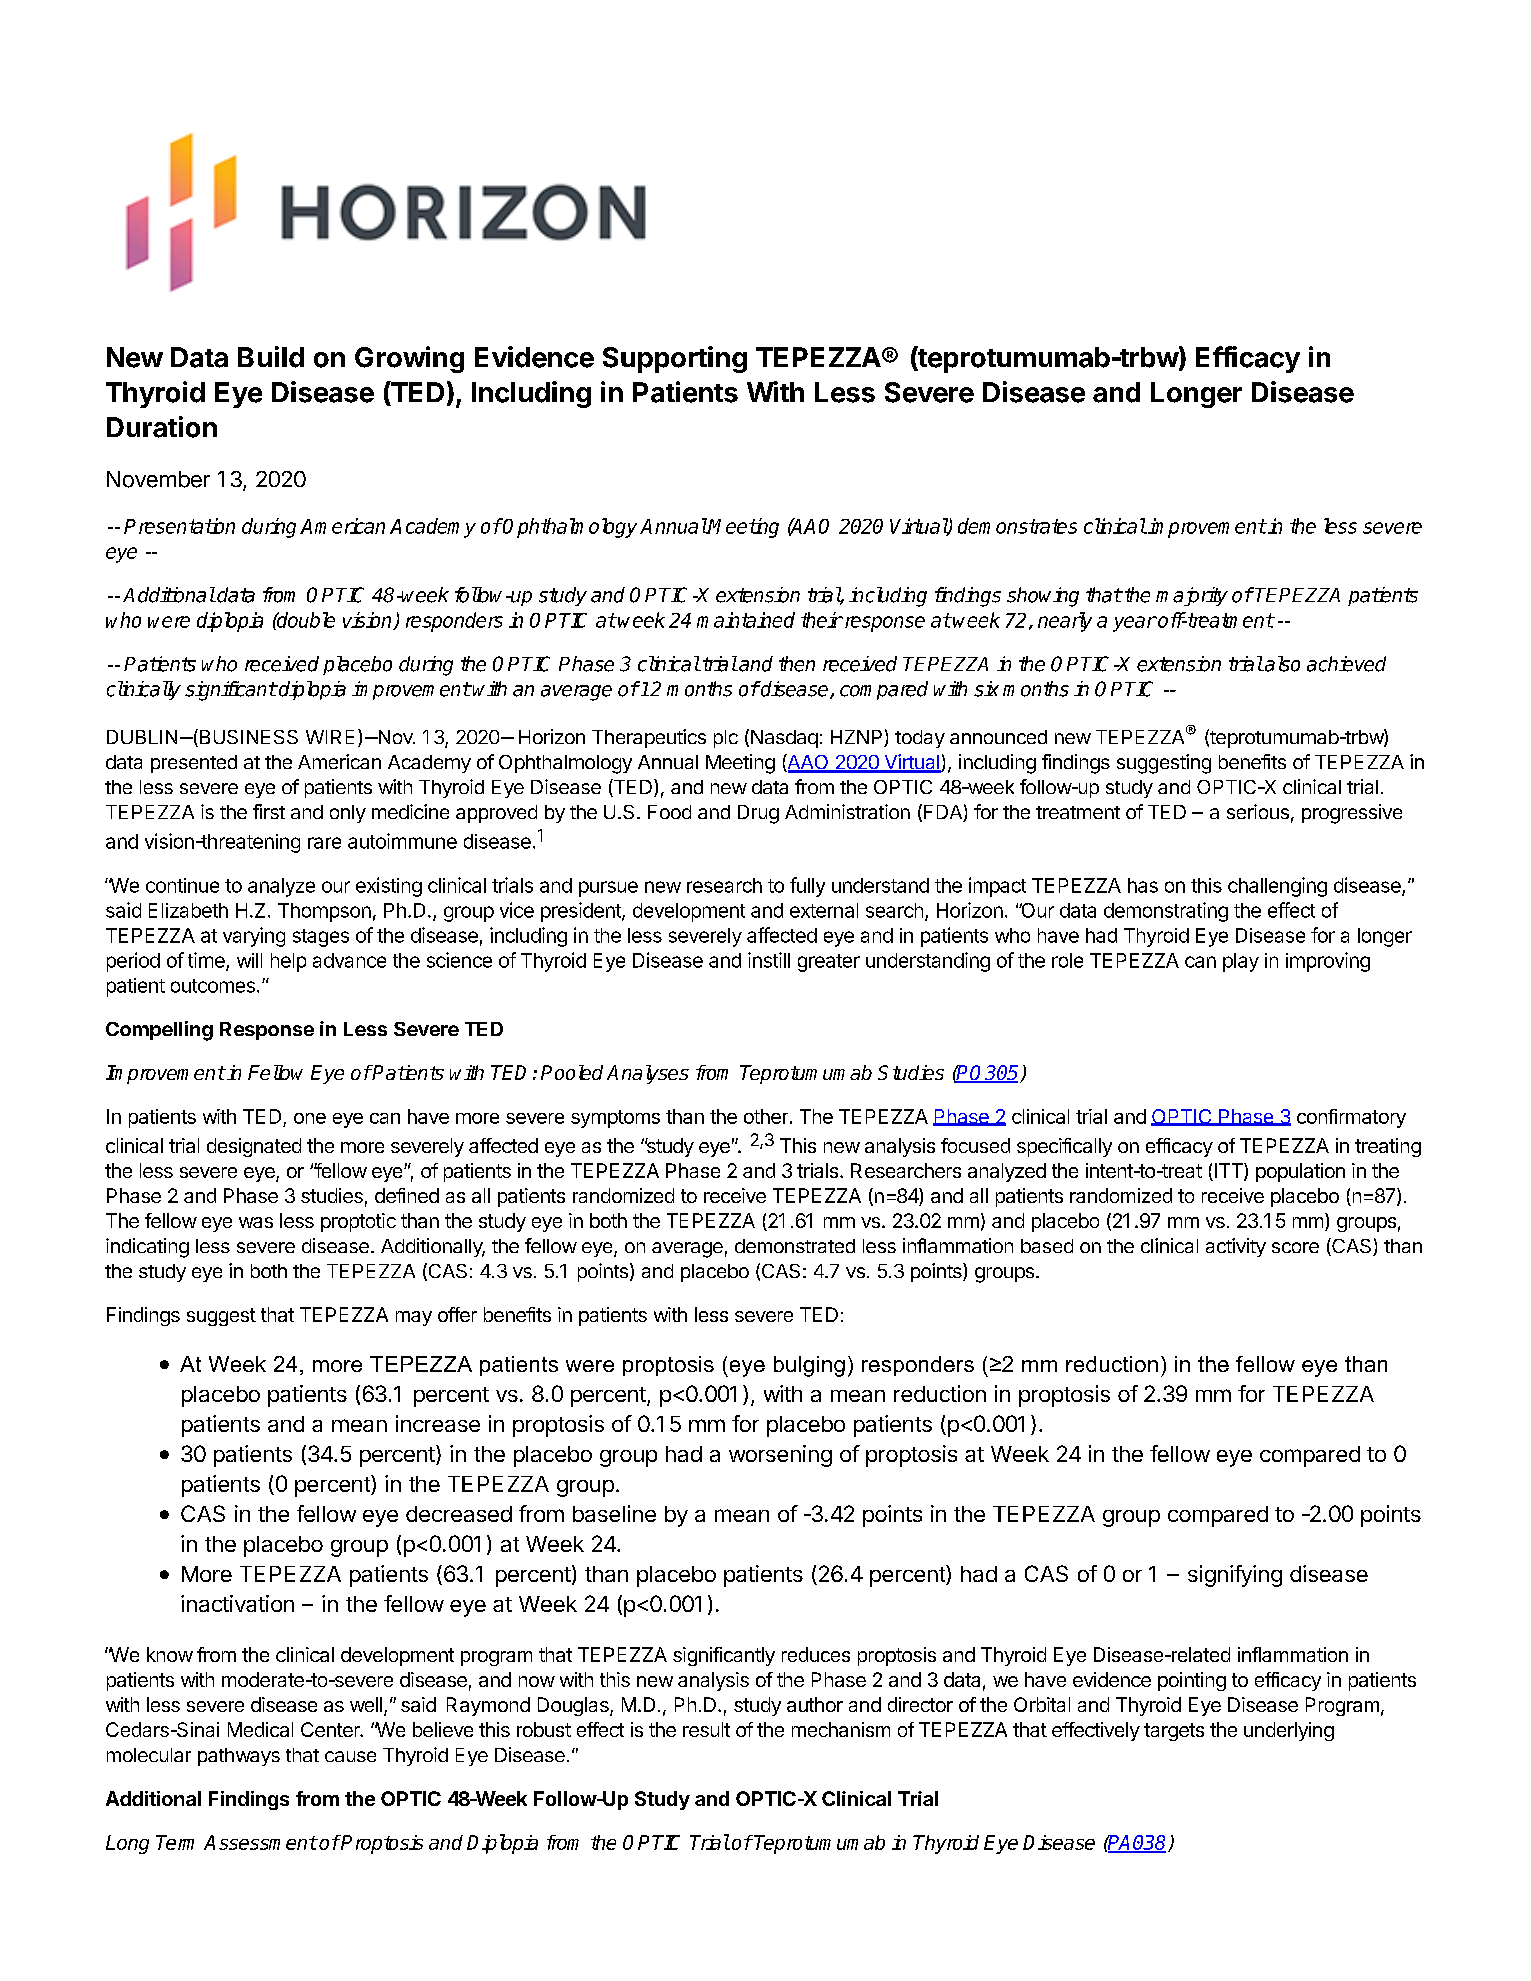 Image resolution: width=1531 pixels, height=1981 pixels. Describe the element at coordinates (260, 1842) in the page. I see `Assessment` at that location.
